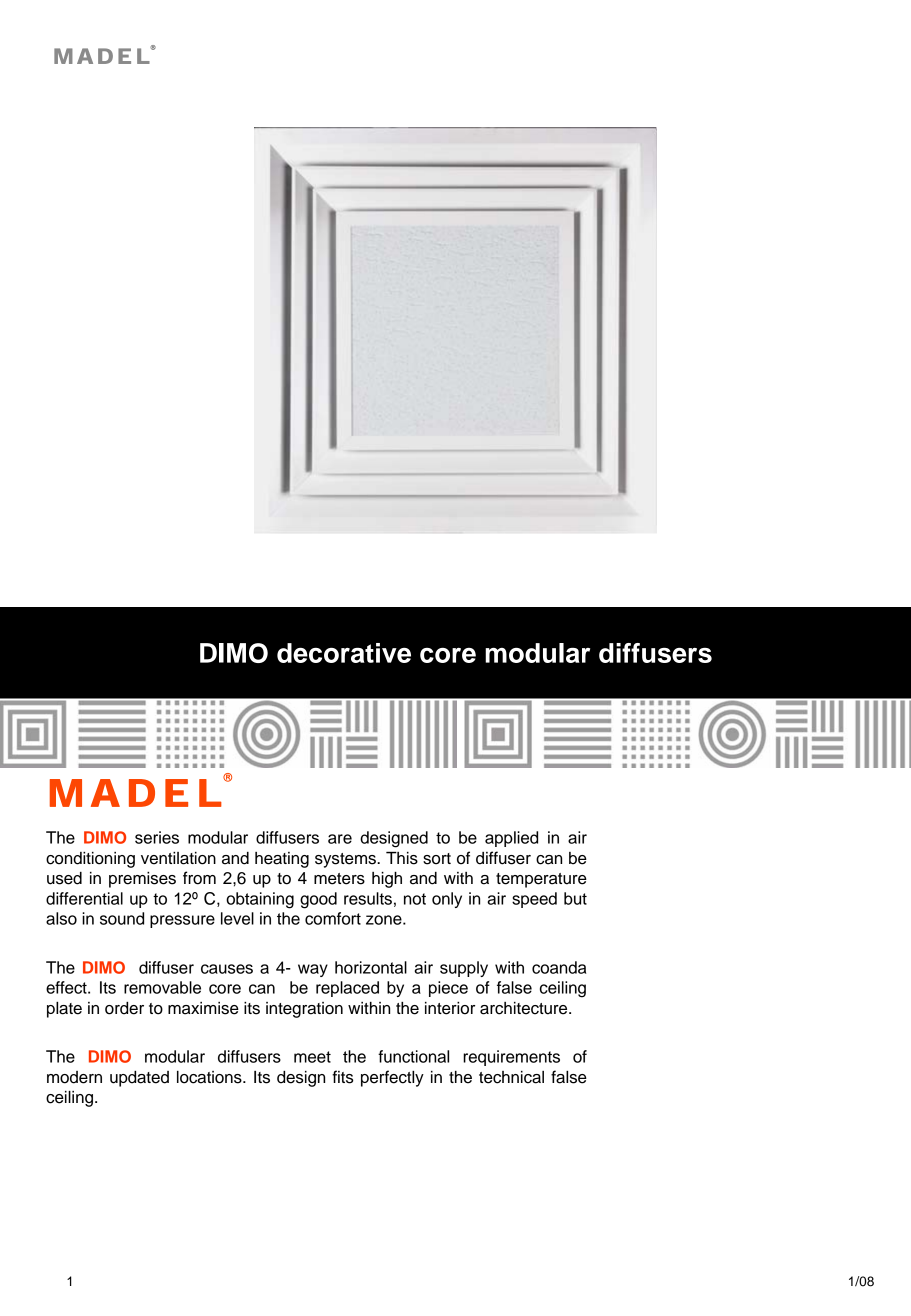  Describe the element at coordinates (157, 837) in the page. I see `series` at that location.
